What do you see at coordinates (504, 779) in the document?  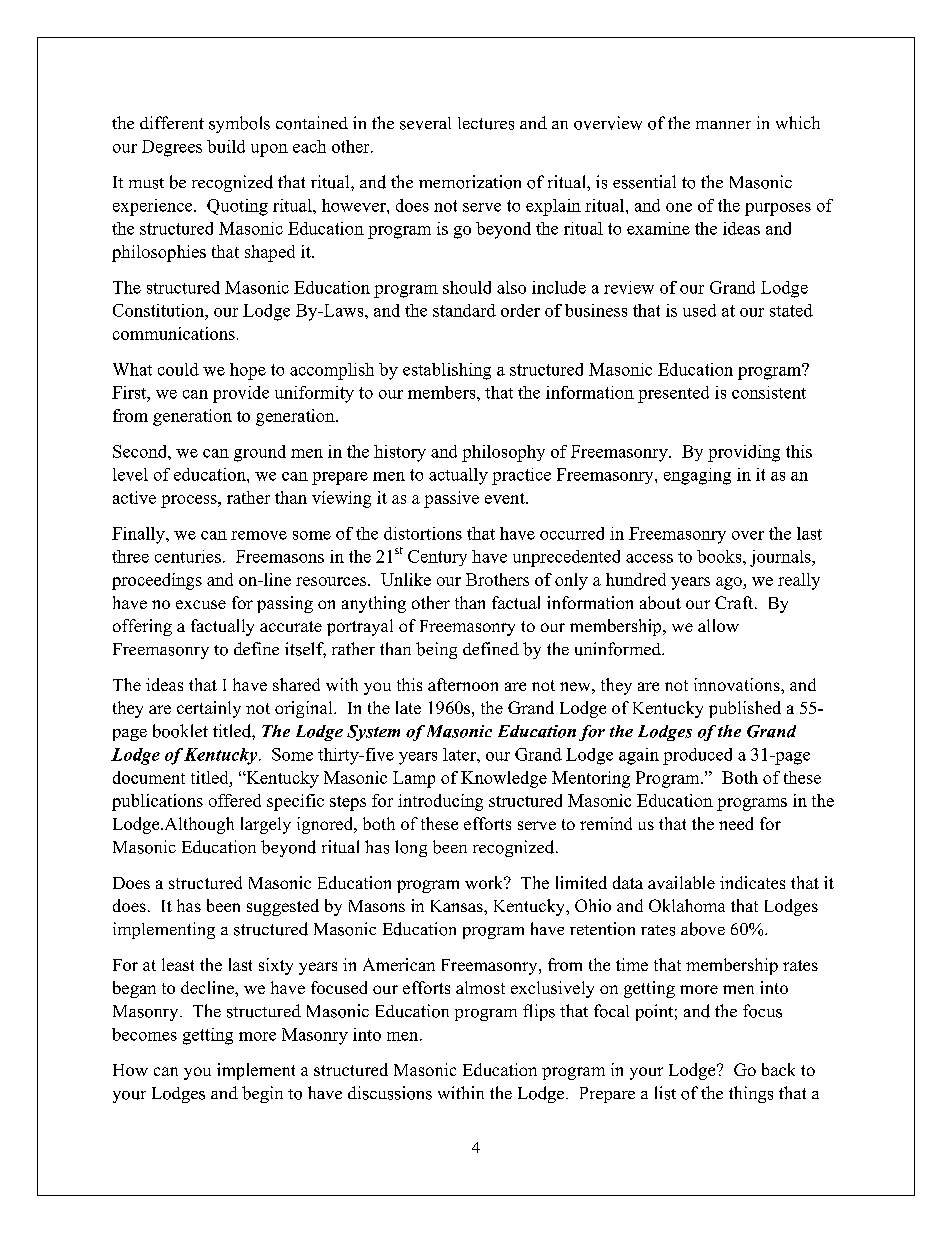 I see `Knowledge` at bounding box center [504, 779].
